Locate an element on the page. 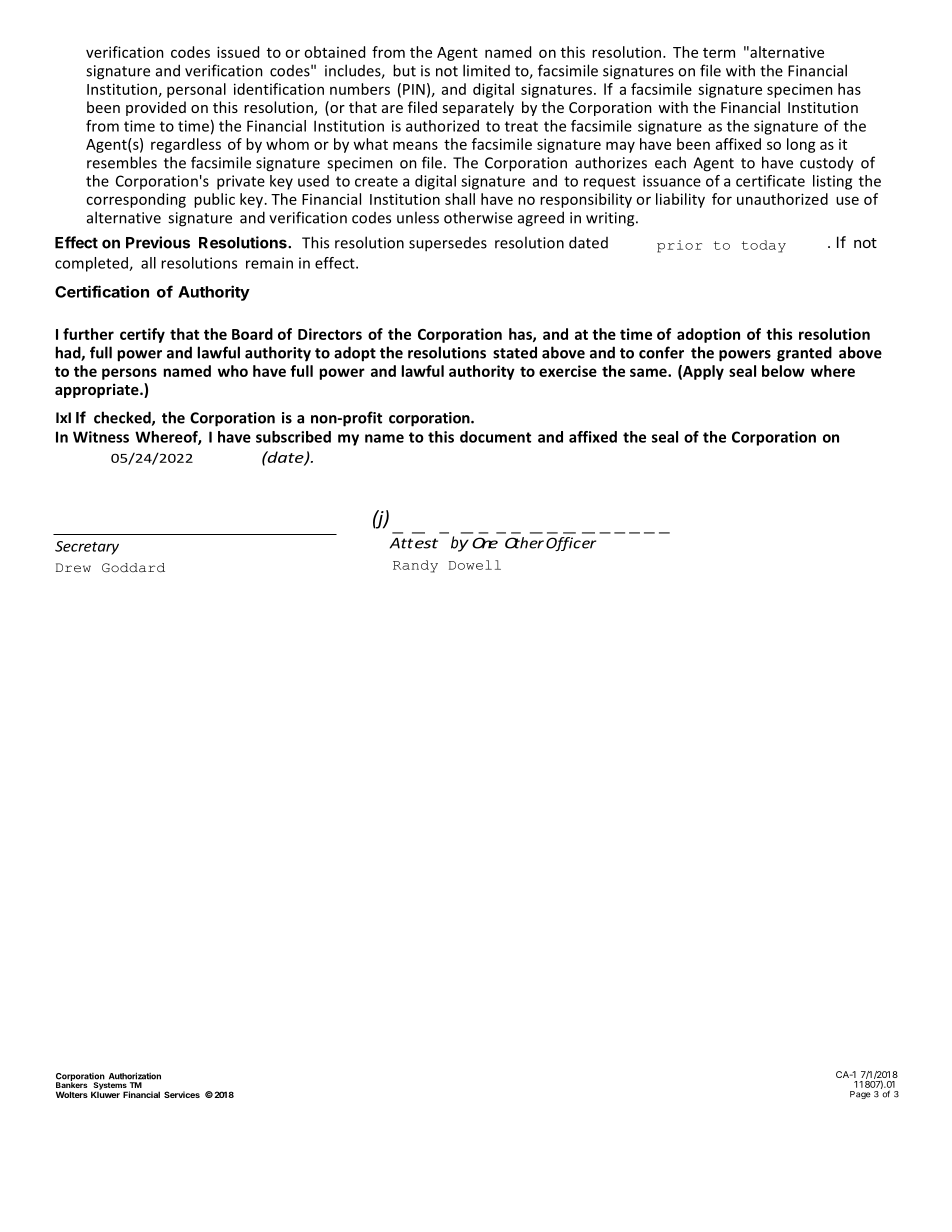 Image resolution: width=952 pixels, height=1232 pixels. Randy is located at coordinates (415, 566).
